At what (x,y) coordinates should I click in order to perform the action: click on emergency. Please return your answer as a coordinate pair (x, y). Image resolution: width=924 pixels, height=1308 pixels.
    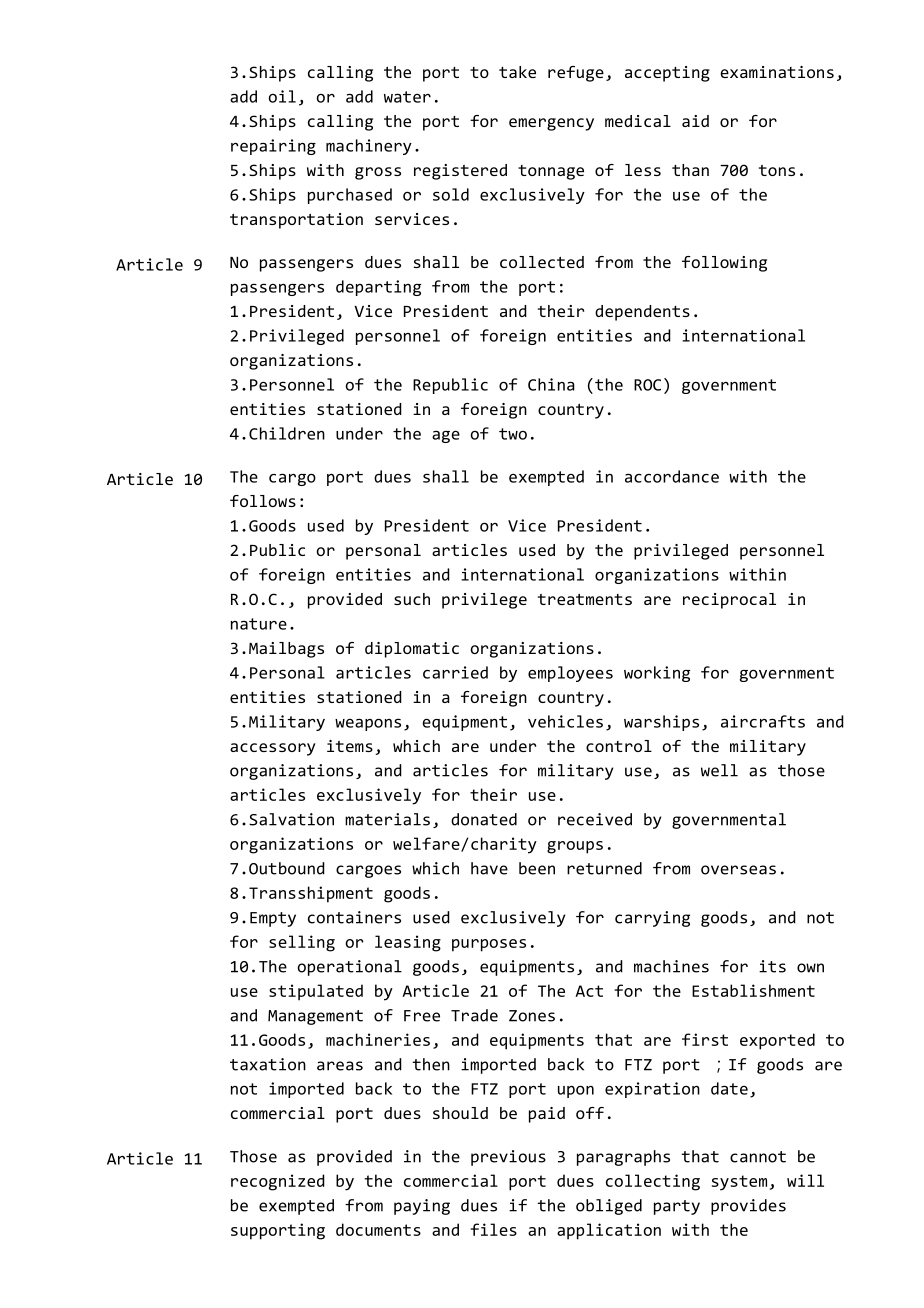
    Looking at the image, I should click on (551, 124).
